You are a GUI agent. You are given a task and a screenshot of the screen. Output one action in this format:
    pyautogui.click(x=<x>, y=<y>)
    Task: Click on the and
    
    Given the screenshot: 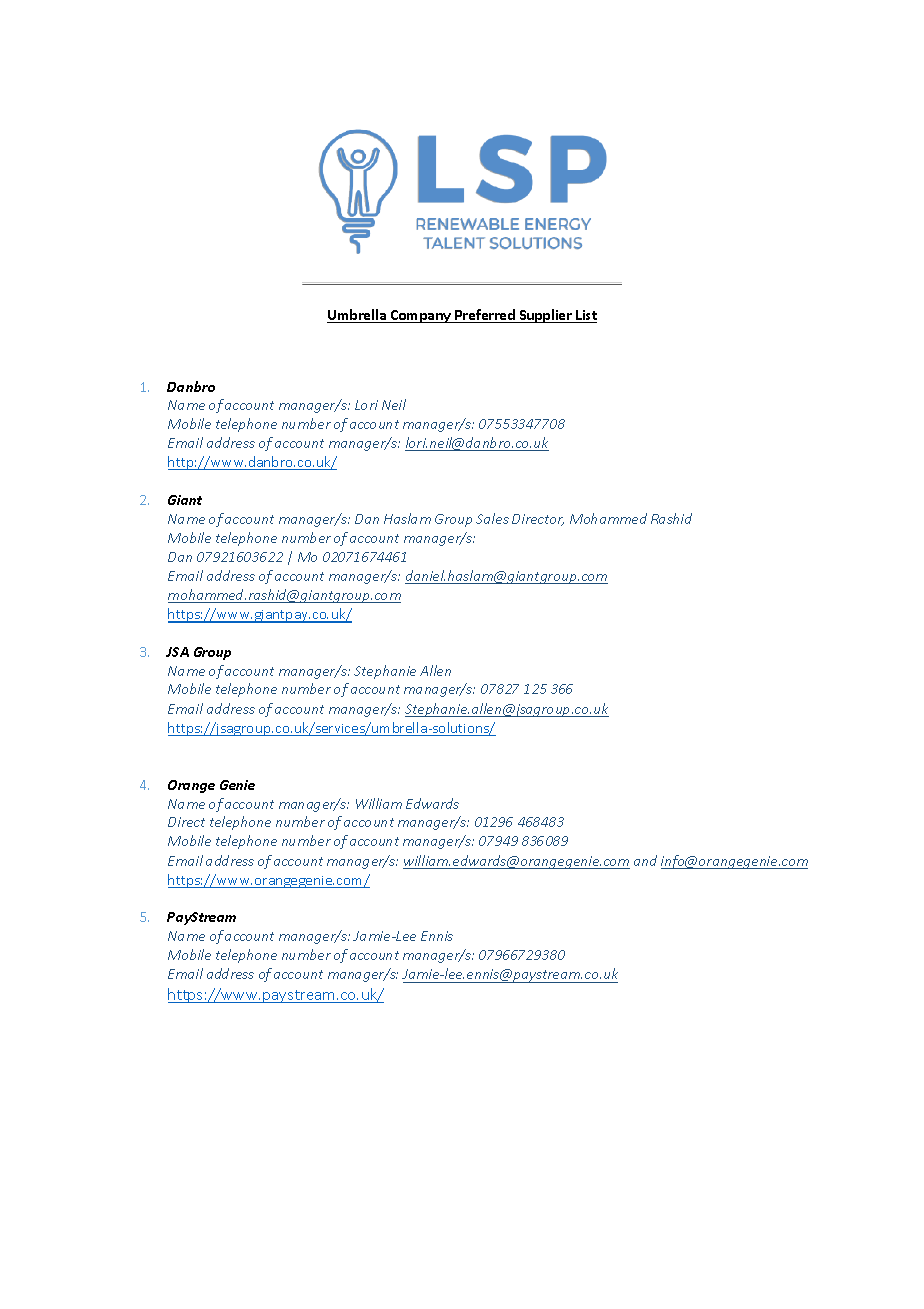 What is the action you would take?
    pyautogui.click(x=645, y=860)
